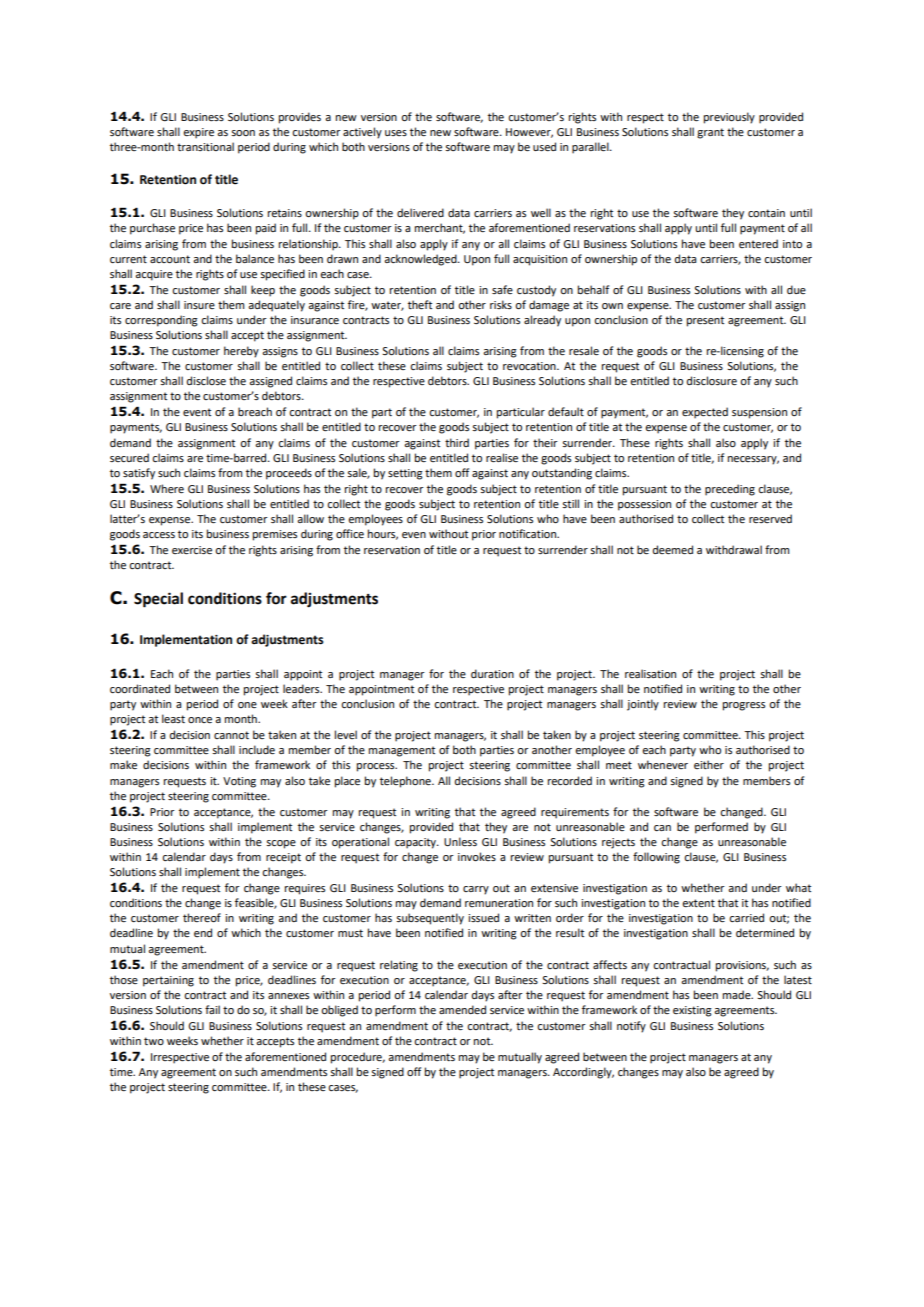 Image resolution: width=924 pixels, height=1307 pixels. What do you see at coordinates (673, 549) in the document?
I see `deemed` at bounding box center [673, 549].
